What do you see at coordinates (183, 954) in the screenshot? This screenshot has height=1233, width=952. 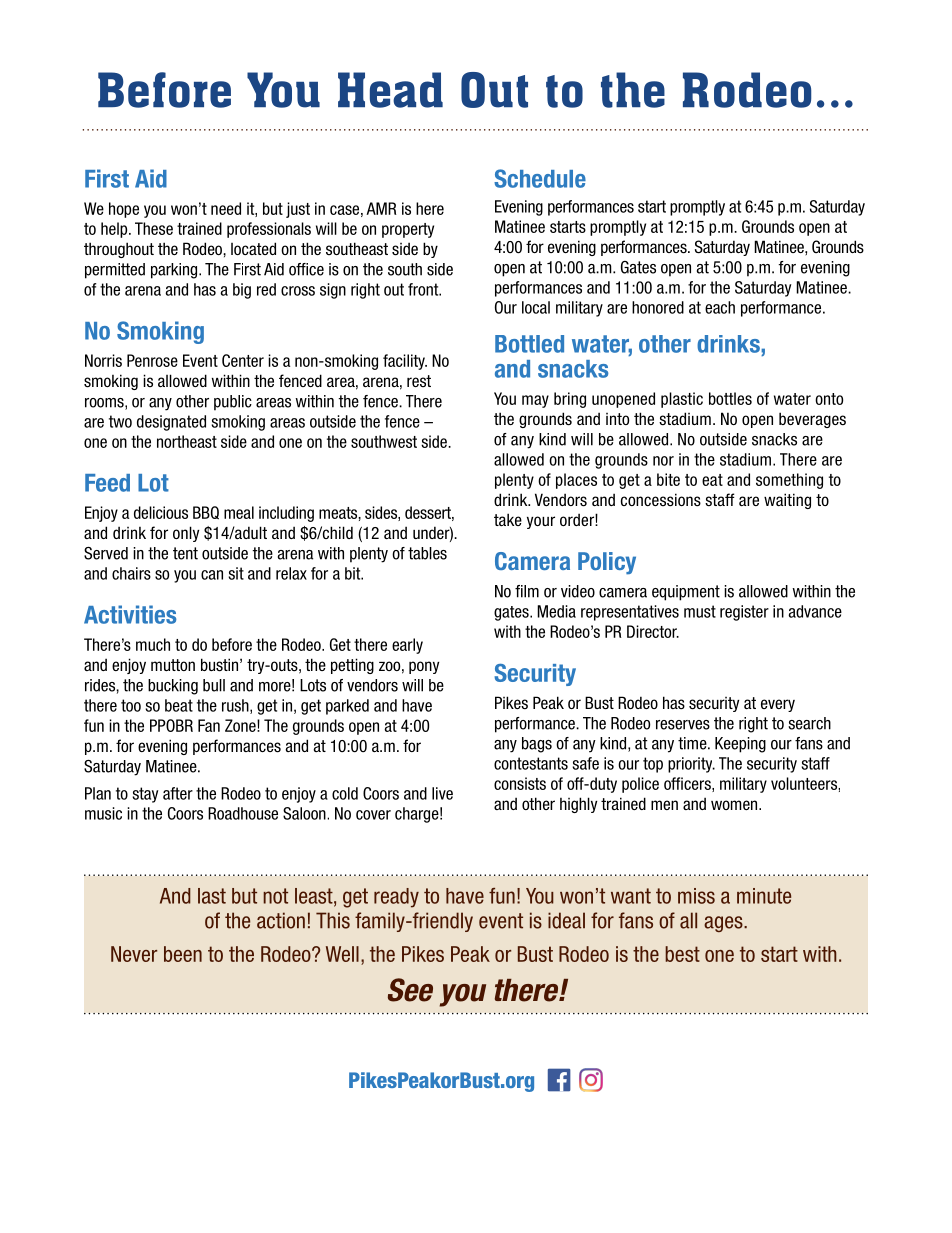 I see `been` at bounding box center [183, 954].
